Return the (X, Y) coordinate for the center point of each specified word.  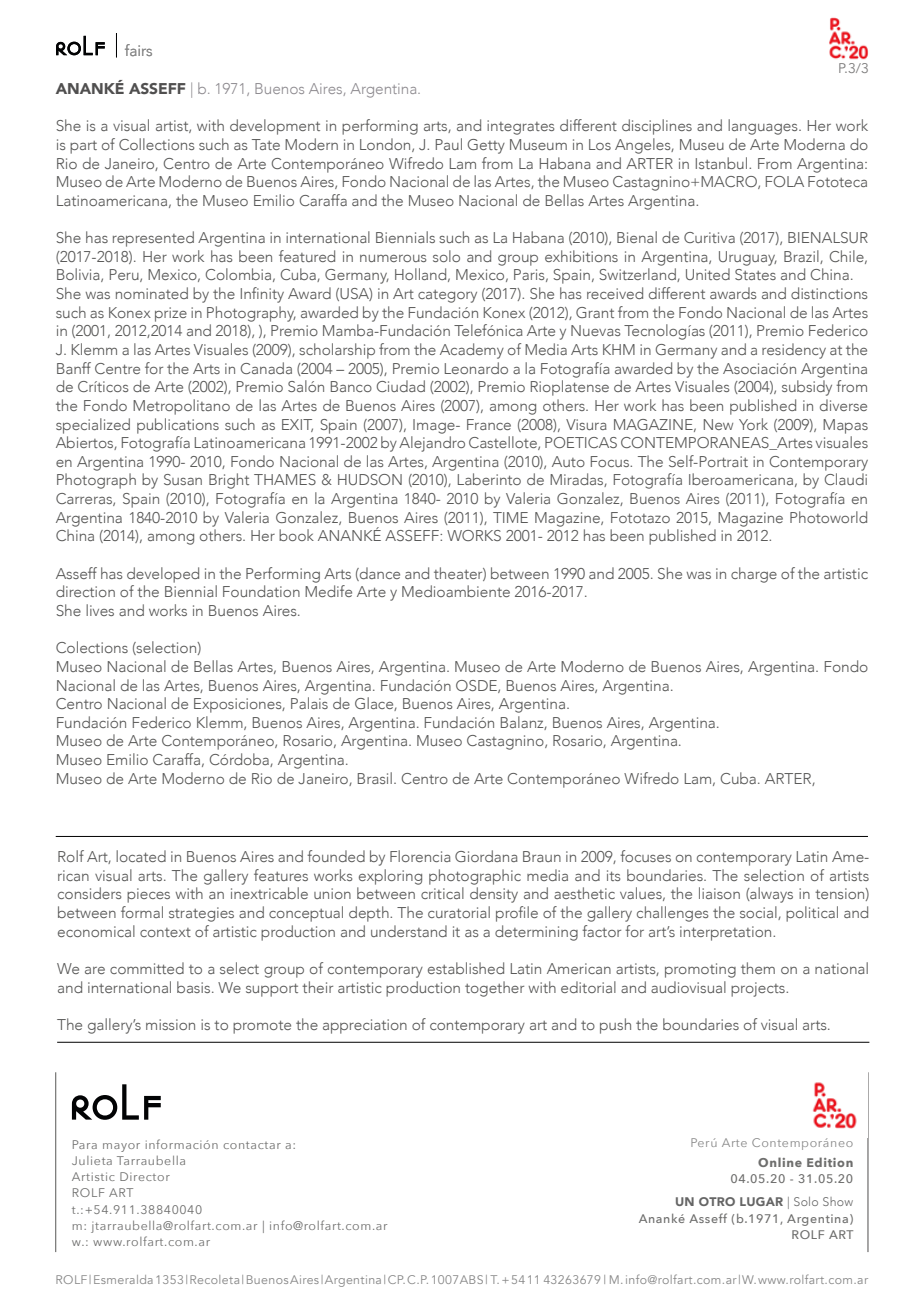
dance (379, 574)
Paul (449, 144)
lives (100, 610)
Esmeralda (123, 1279)
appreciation (365, 1026)
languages (764, 127)
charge (754, 575)
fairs (138, 50)
